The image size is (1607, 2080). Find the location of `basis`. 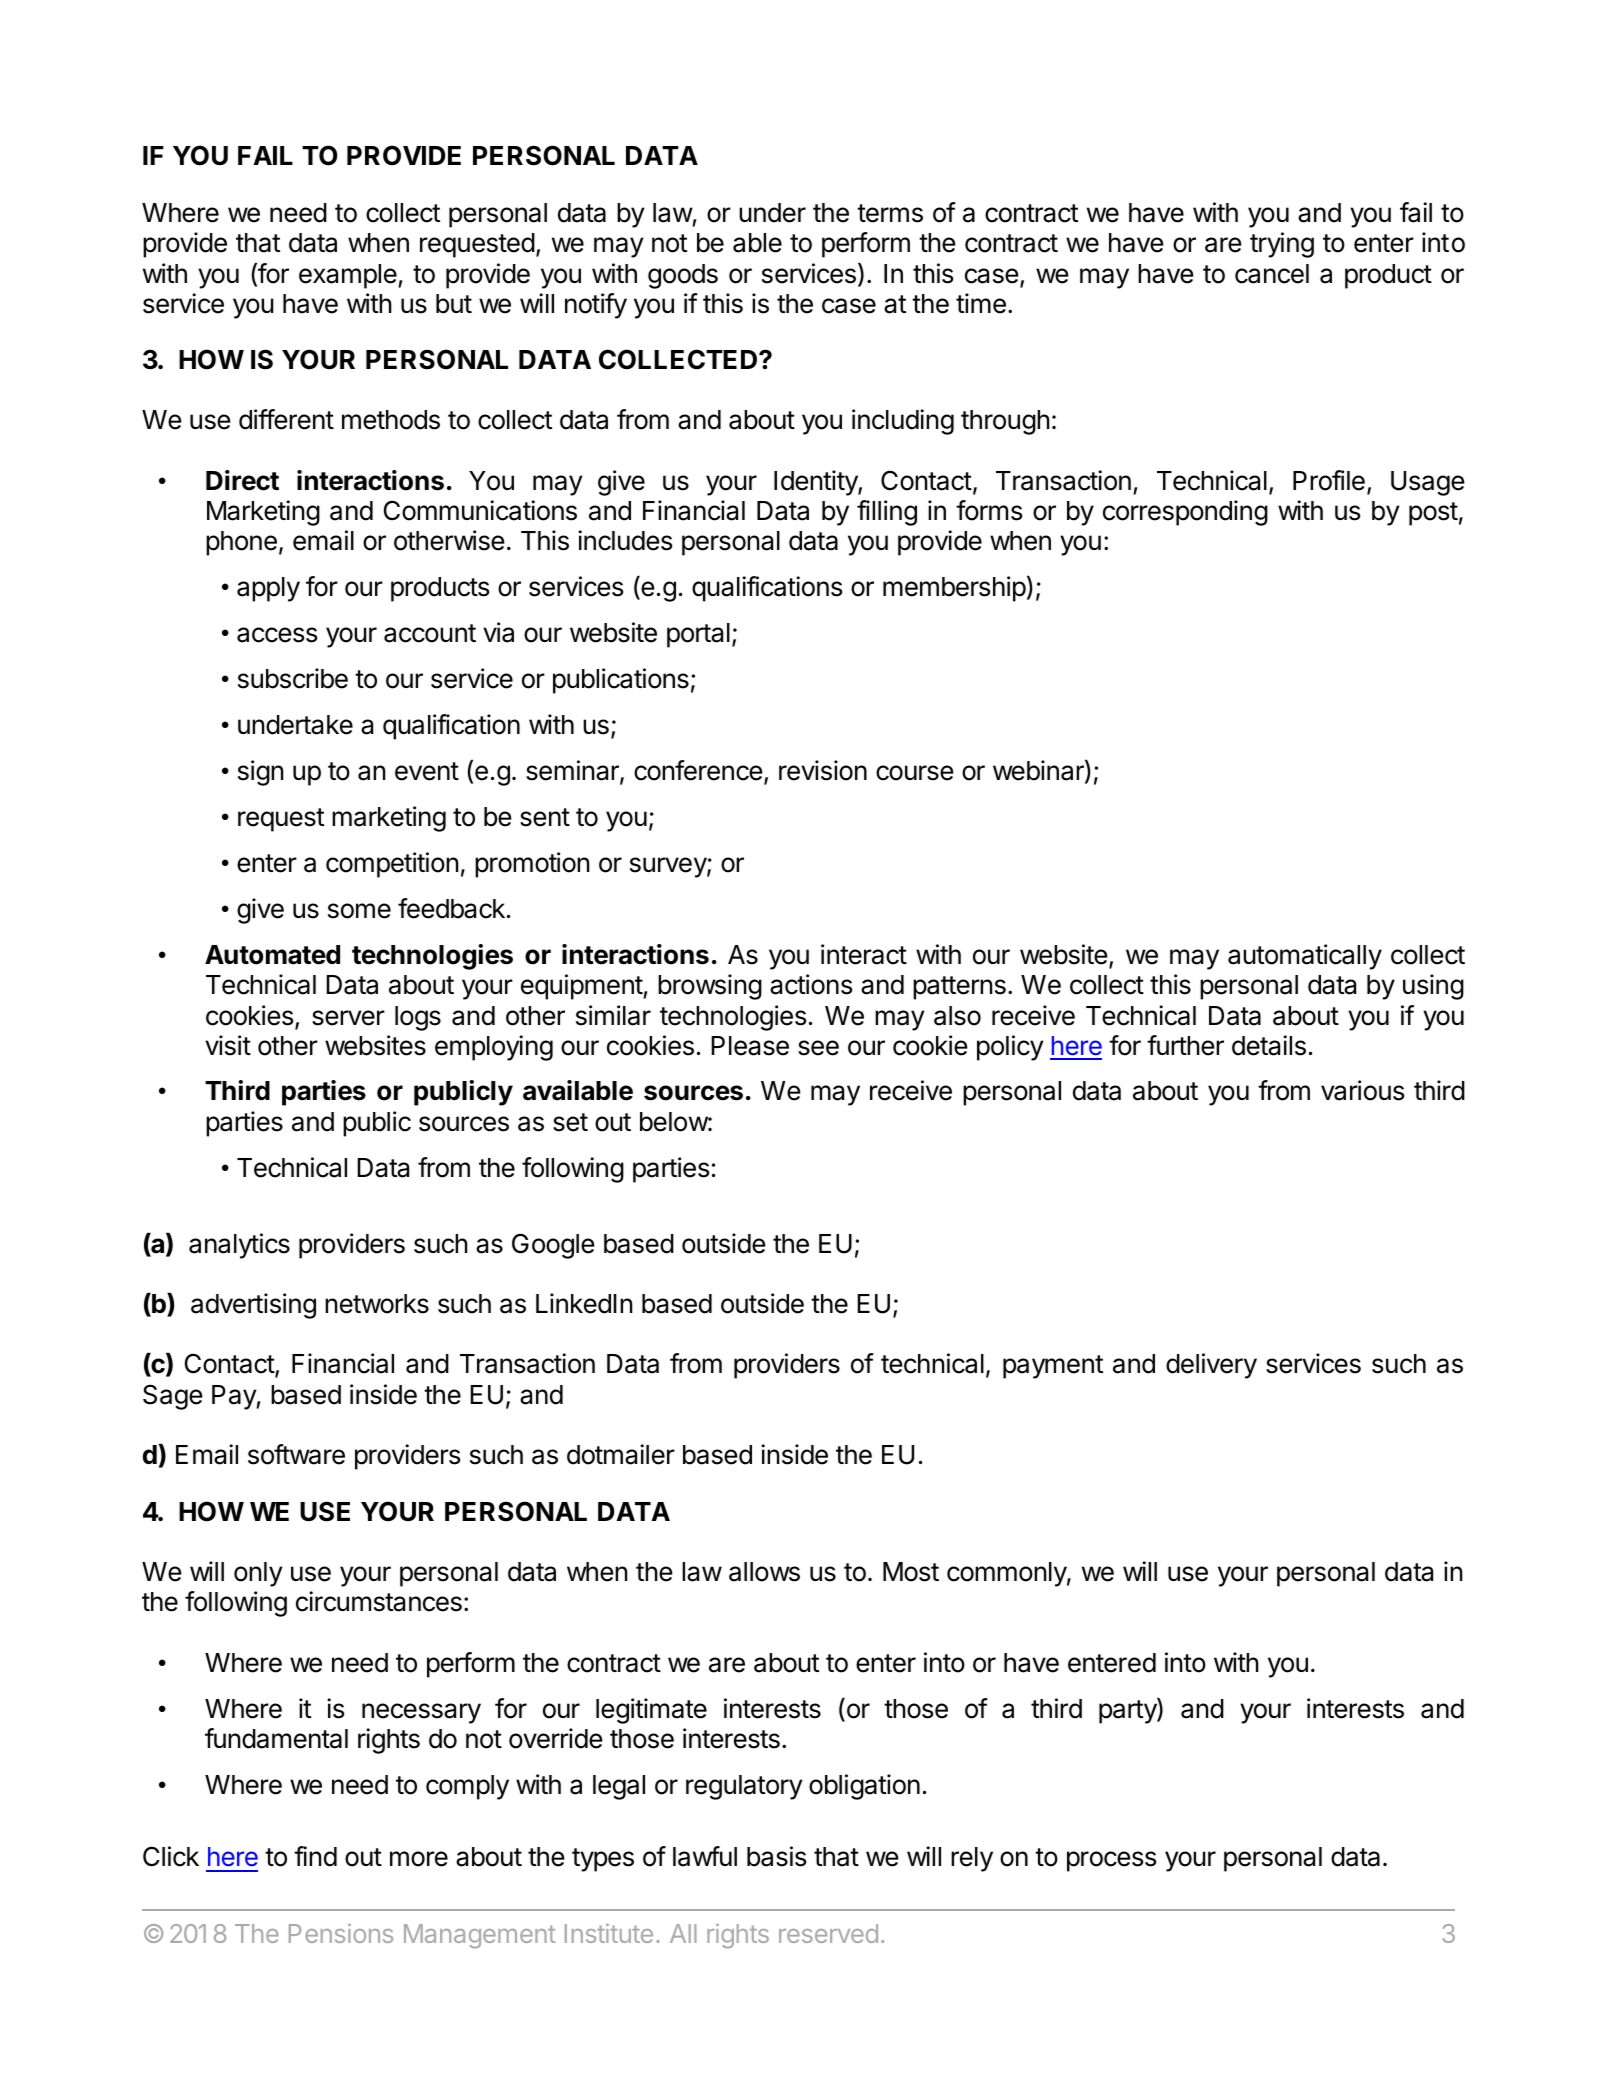

basis is located at coordinates (776, 1856).
